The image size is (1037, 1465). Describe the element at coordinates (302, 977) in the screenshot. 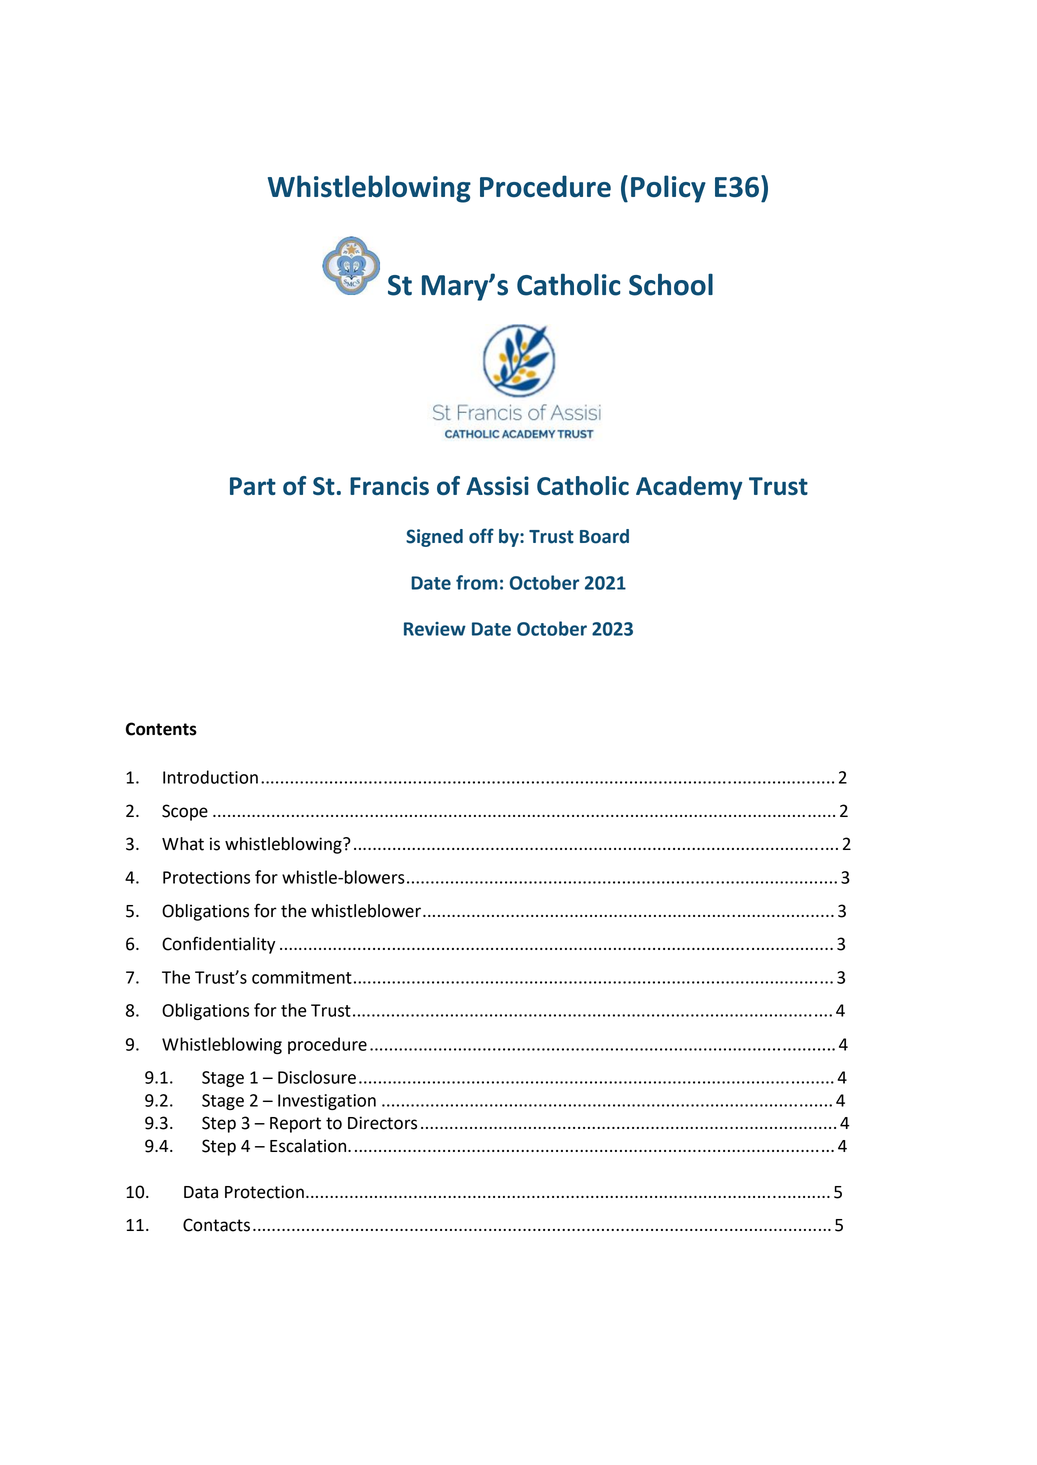

I see `commitment` at that location.
